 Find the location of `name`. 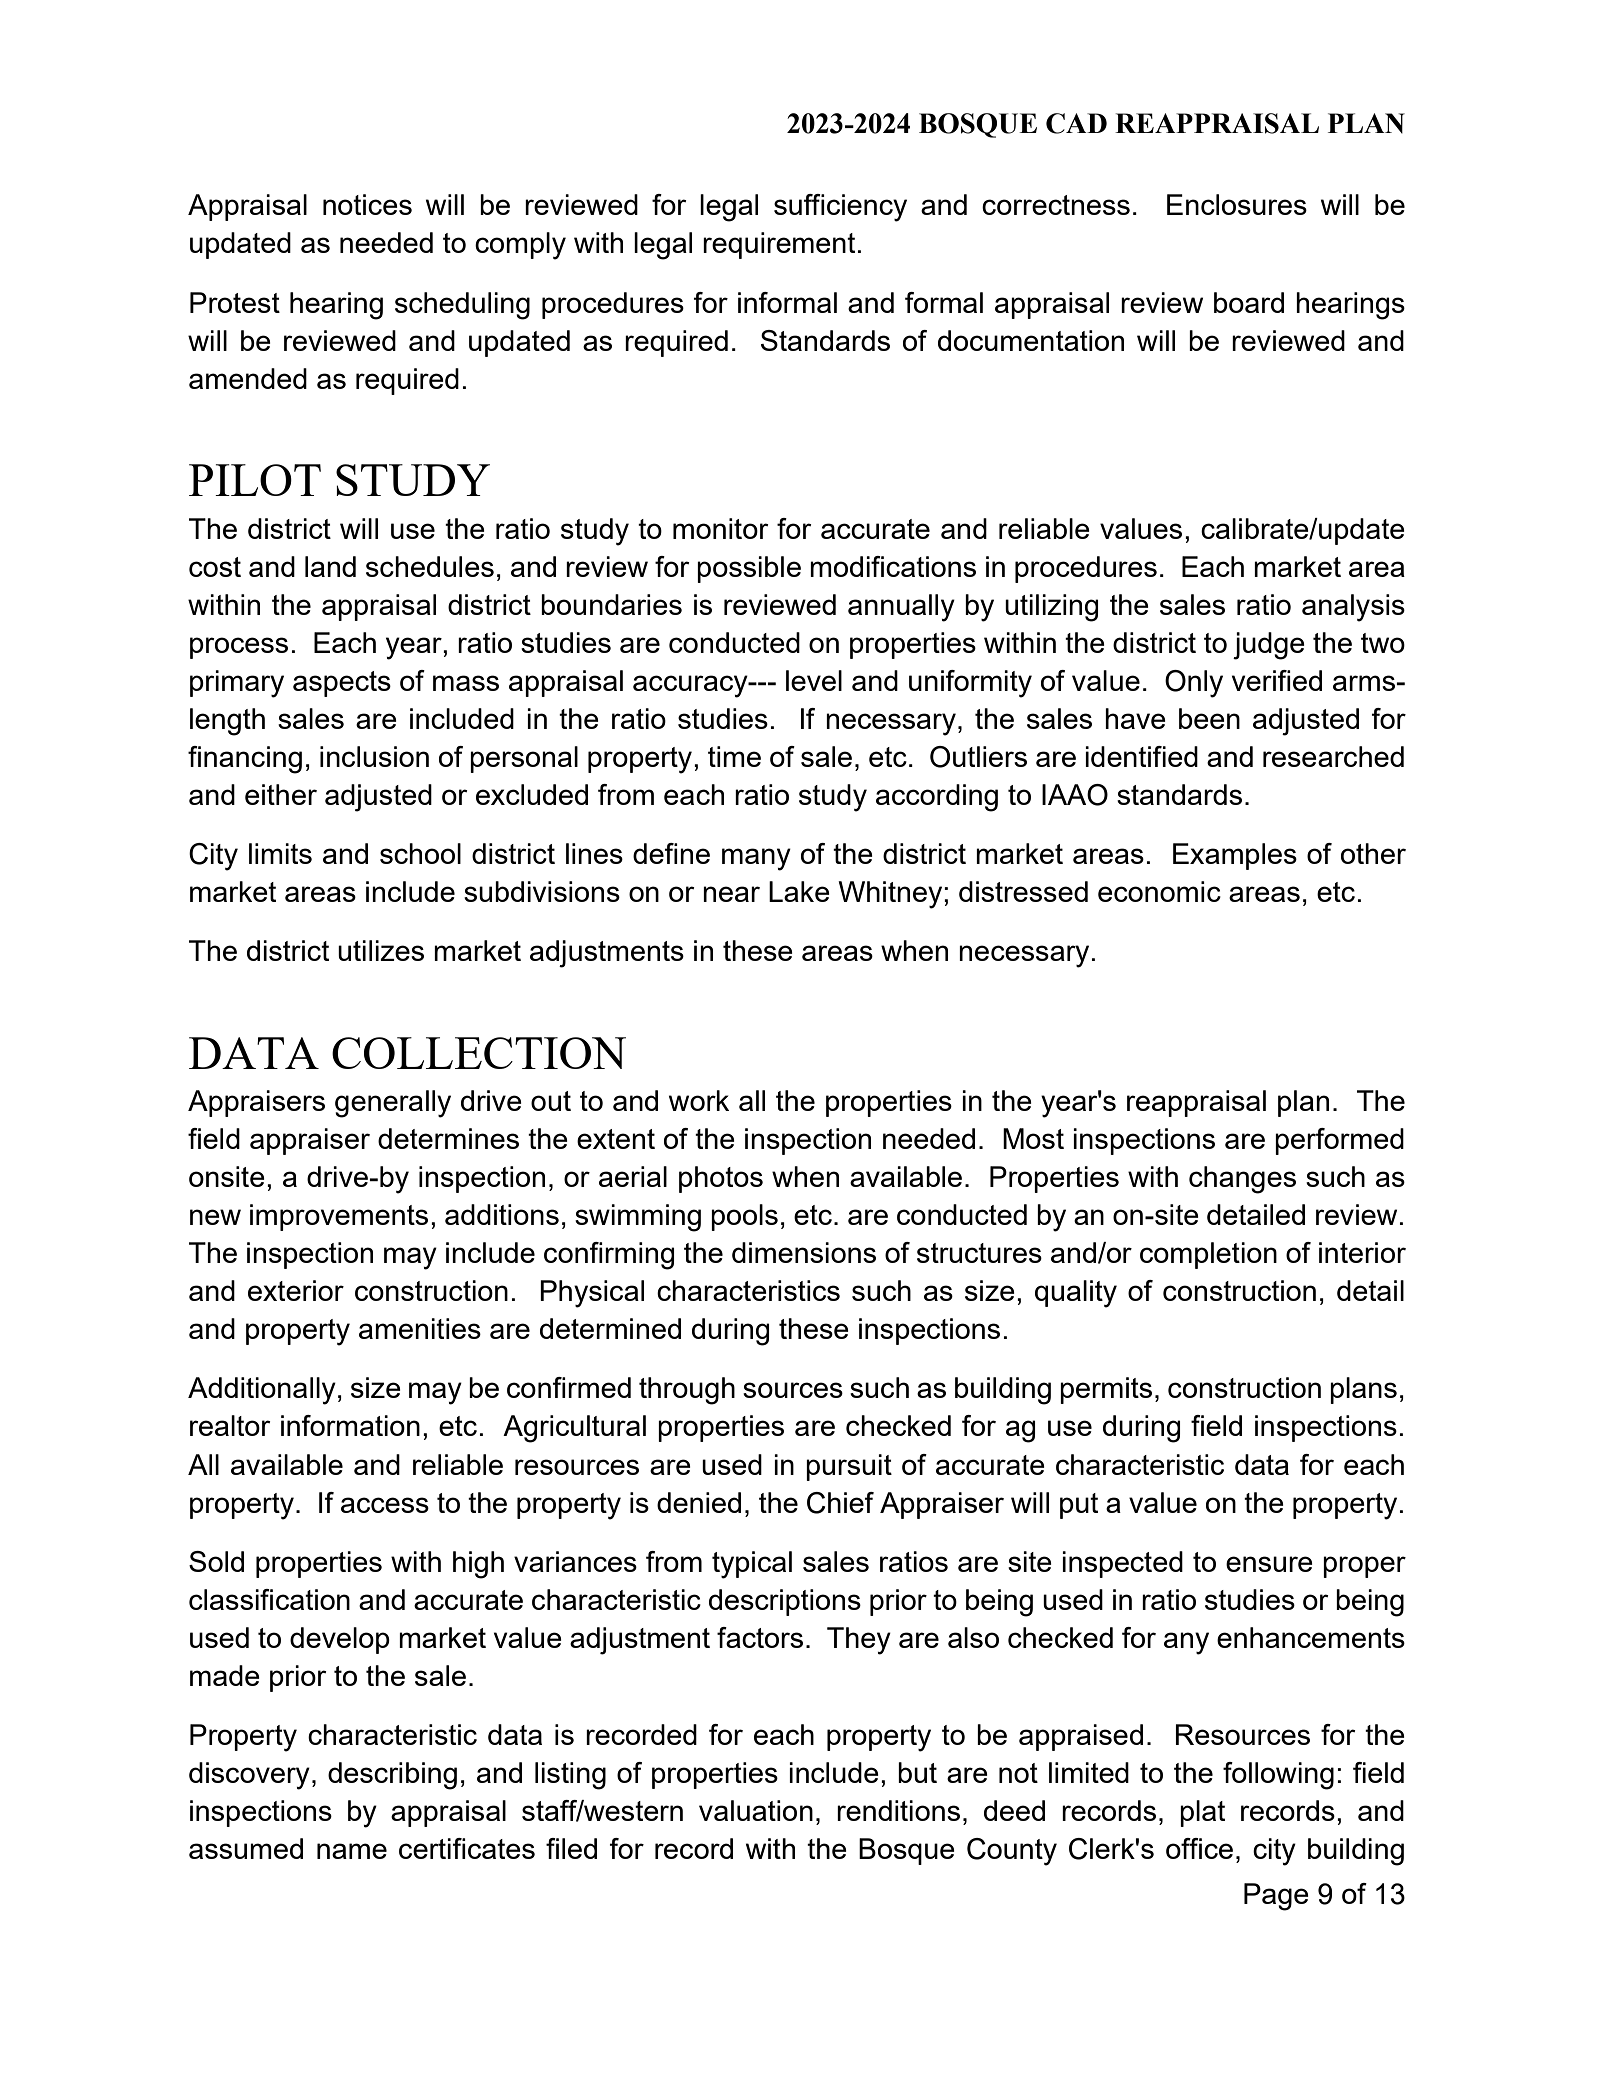

name is located at coordinates (352, 1851).
